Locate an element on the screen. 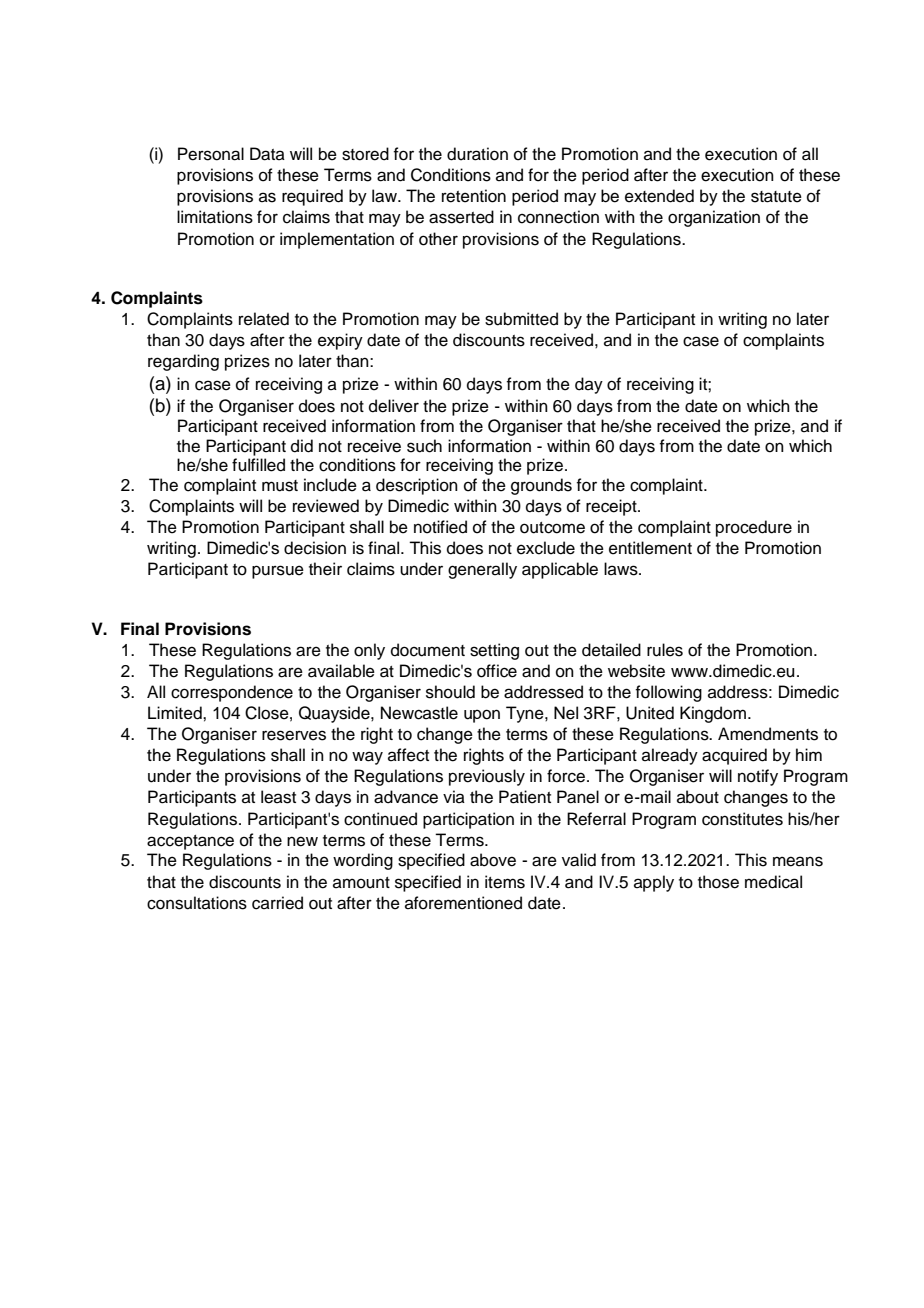 This screenshot has height=1308, width=924. setting is located at coordinates (494, 651).
